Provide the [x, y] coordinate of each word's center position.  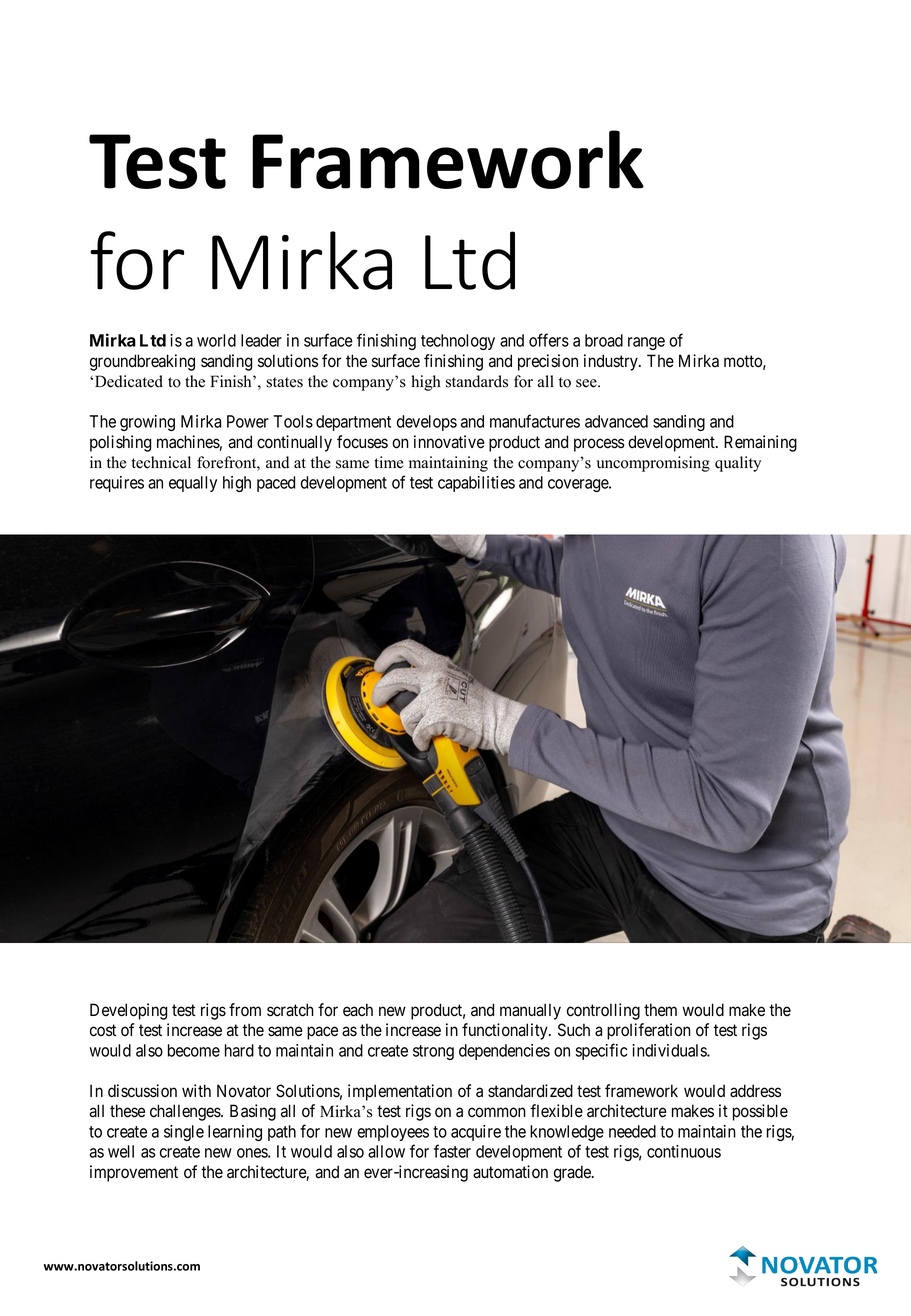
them [660, 1010]
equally [193, 484]
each [358, 1010]
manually [530, 1011]
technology [458, 342]
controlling [603, 1011]
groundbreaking [142, 362]
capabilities [476, 484]
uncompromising [653, 464]
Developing [128, 1011]
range [646, 343]
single [184, 1133]
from [245, 1010]
